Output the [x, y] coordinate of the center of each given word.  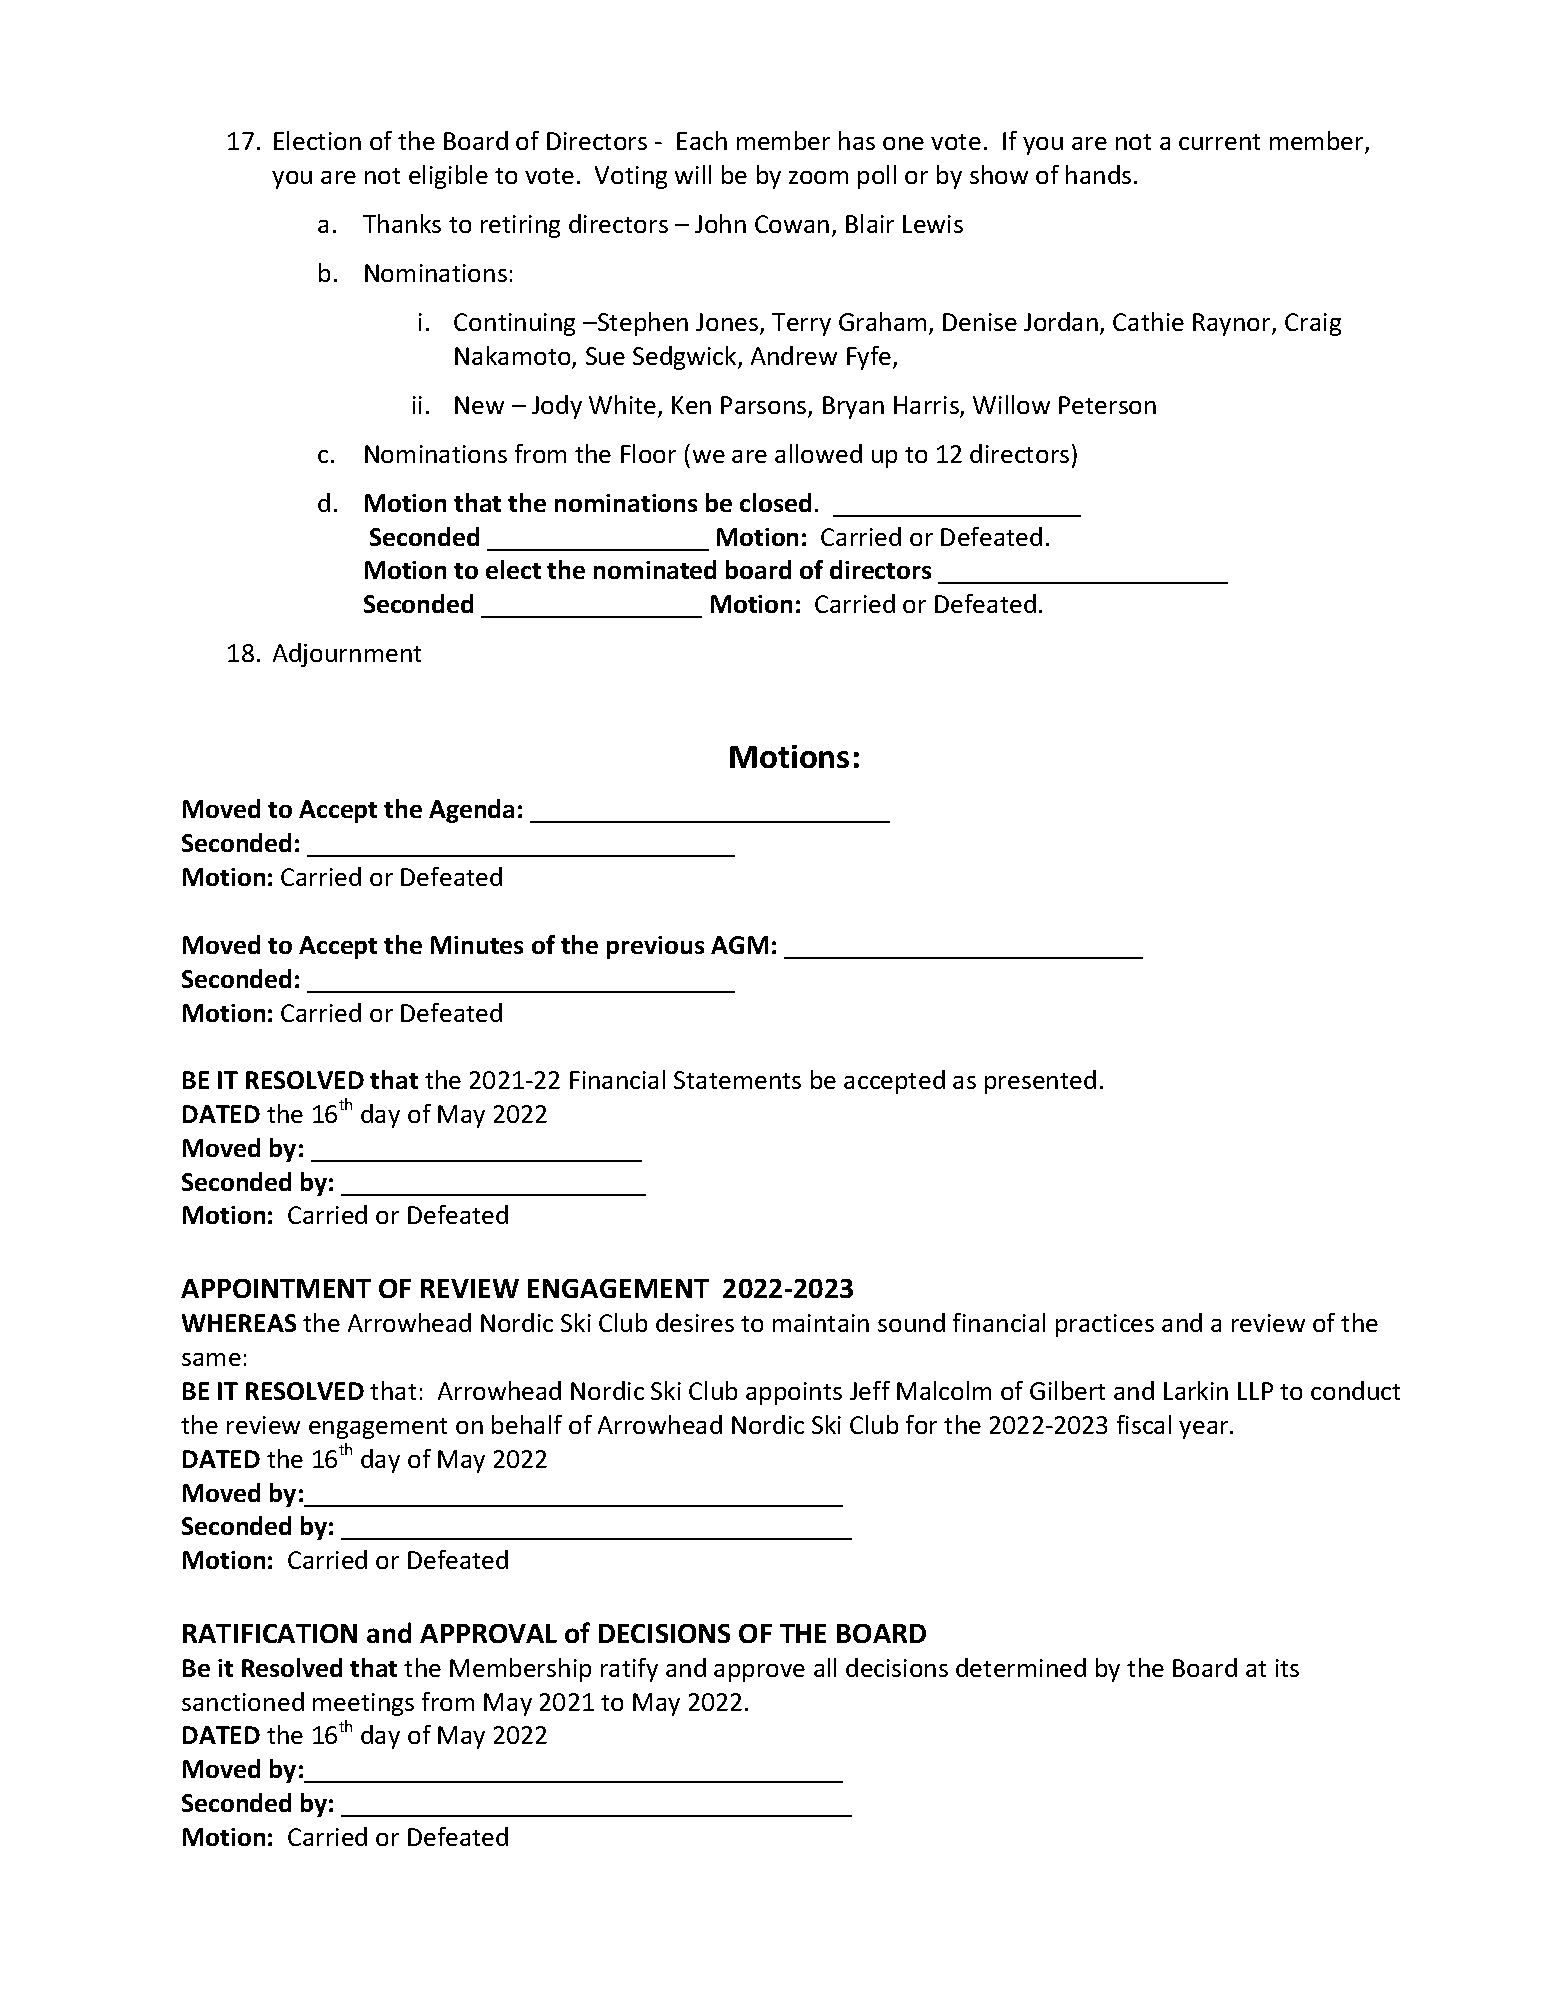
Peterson [1107, 405]
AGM [739, 945]
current [1219, 142]
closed [775, 502]
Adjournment [347, 655]
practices [1105, 1325]
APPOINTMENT [276, 1288]
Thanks [402, 223]
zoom [818, 177]
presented [1040, 1082]
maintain [821, 1323]
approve [759, 1673]
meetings [363, 1704]
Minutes [477, 945]
